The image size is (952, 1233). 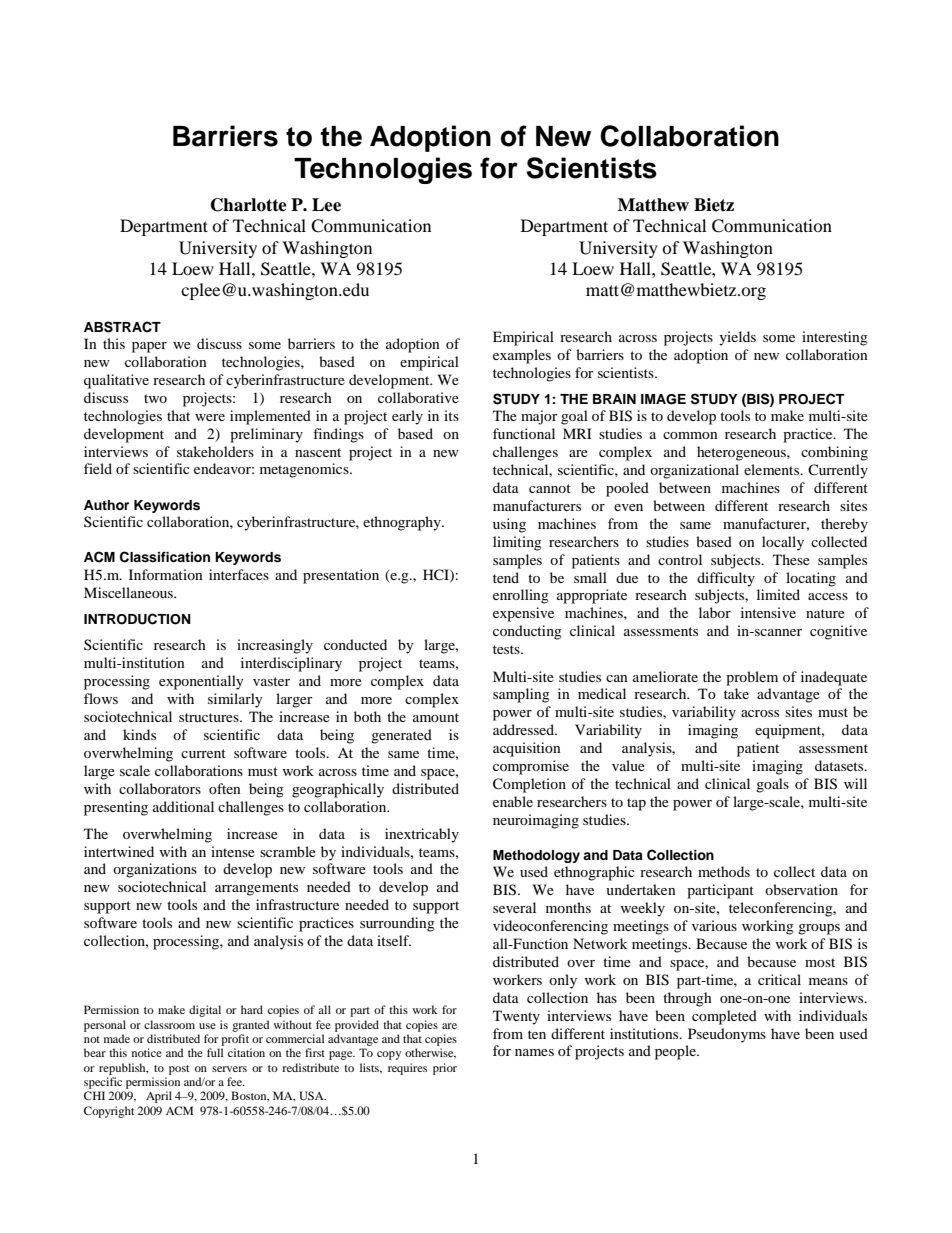 What do you see at coordinates (445, 1069) in the image?
I see `prior` at bounding box center [445, 1069].
